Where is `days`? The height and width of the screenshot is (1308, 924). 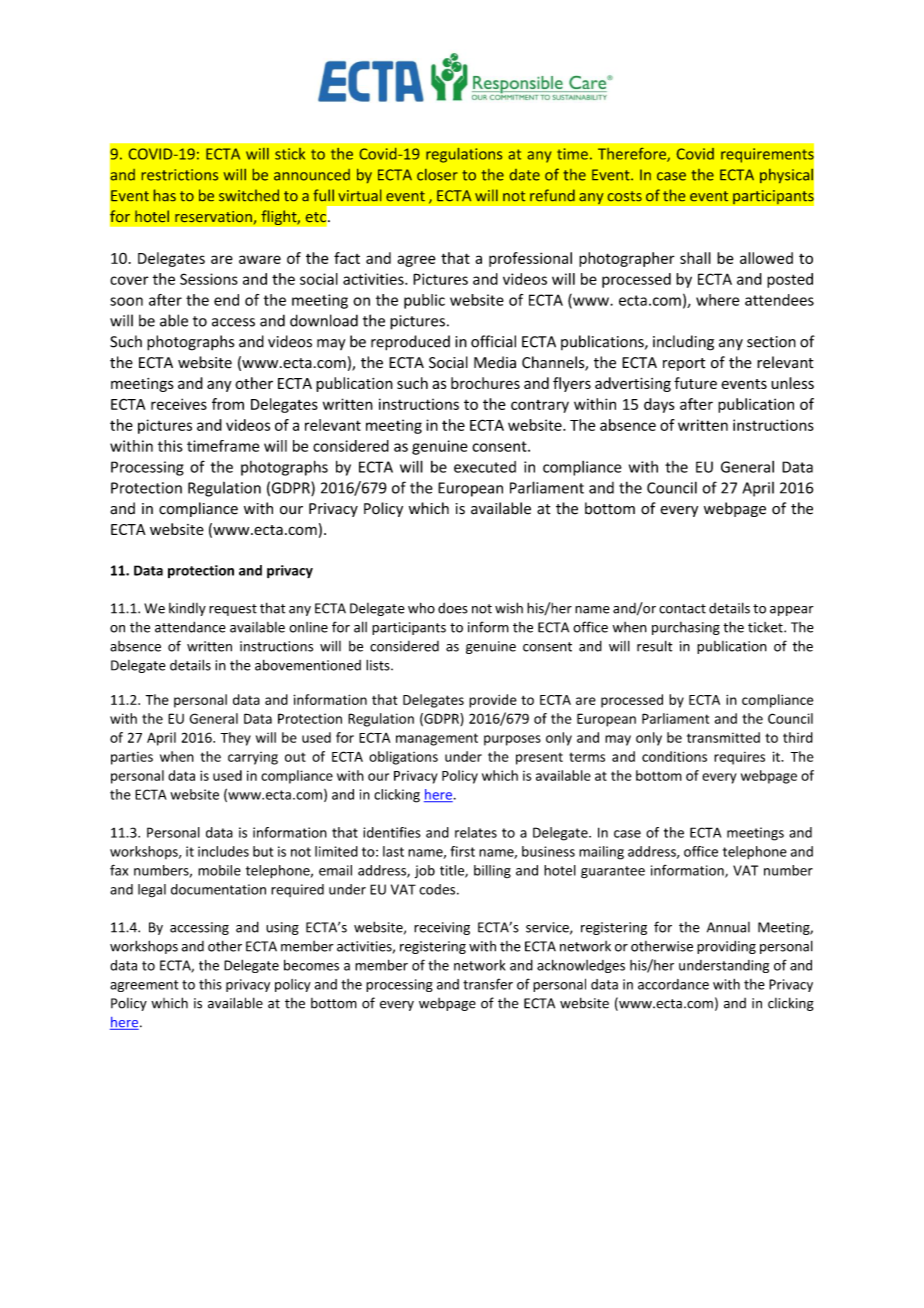 days is located at coordinates (659, 405).
